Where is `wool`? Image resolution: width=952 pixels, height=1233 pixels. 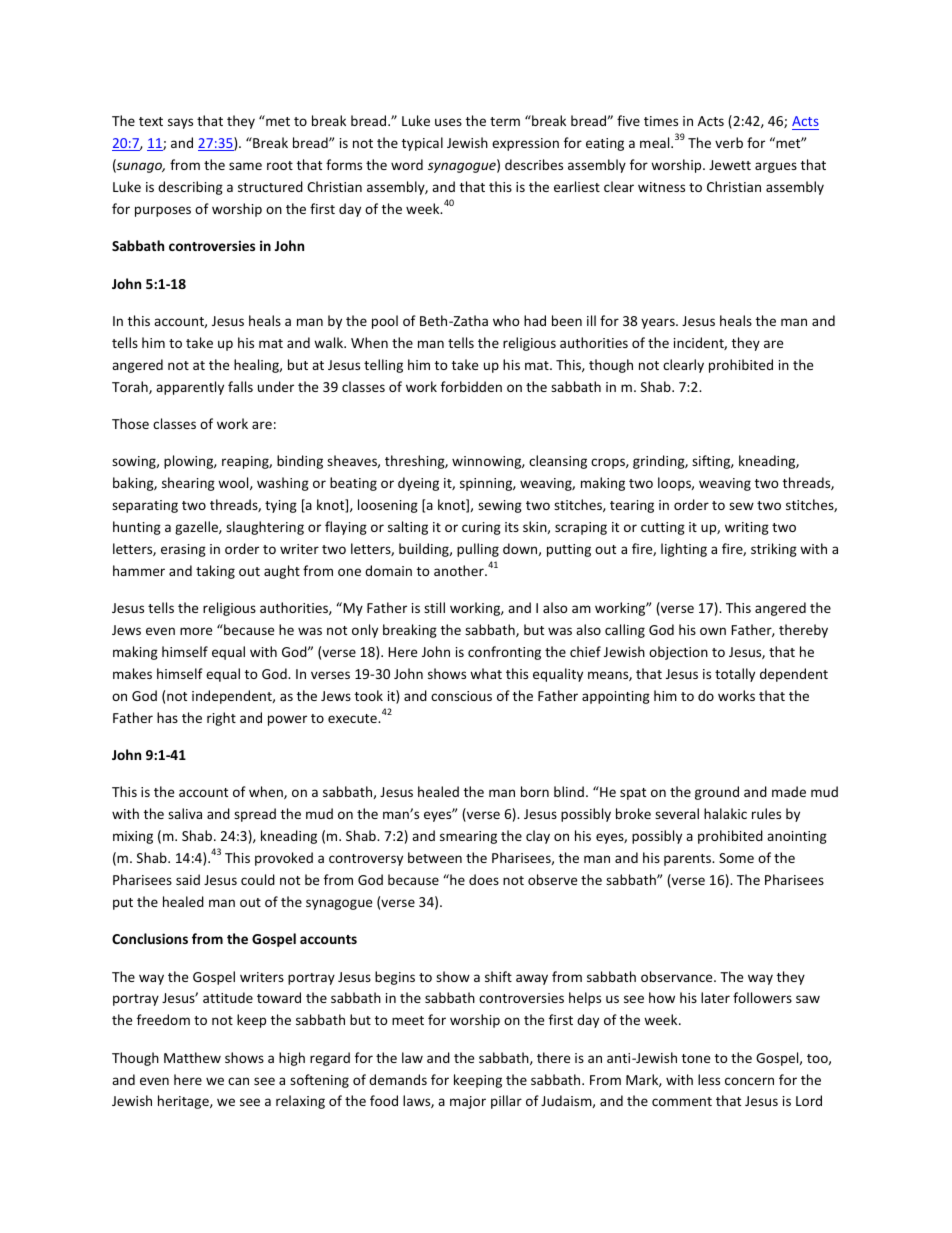
wool is located at coordinates (234, 483).
